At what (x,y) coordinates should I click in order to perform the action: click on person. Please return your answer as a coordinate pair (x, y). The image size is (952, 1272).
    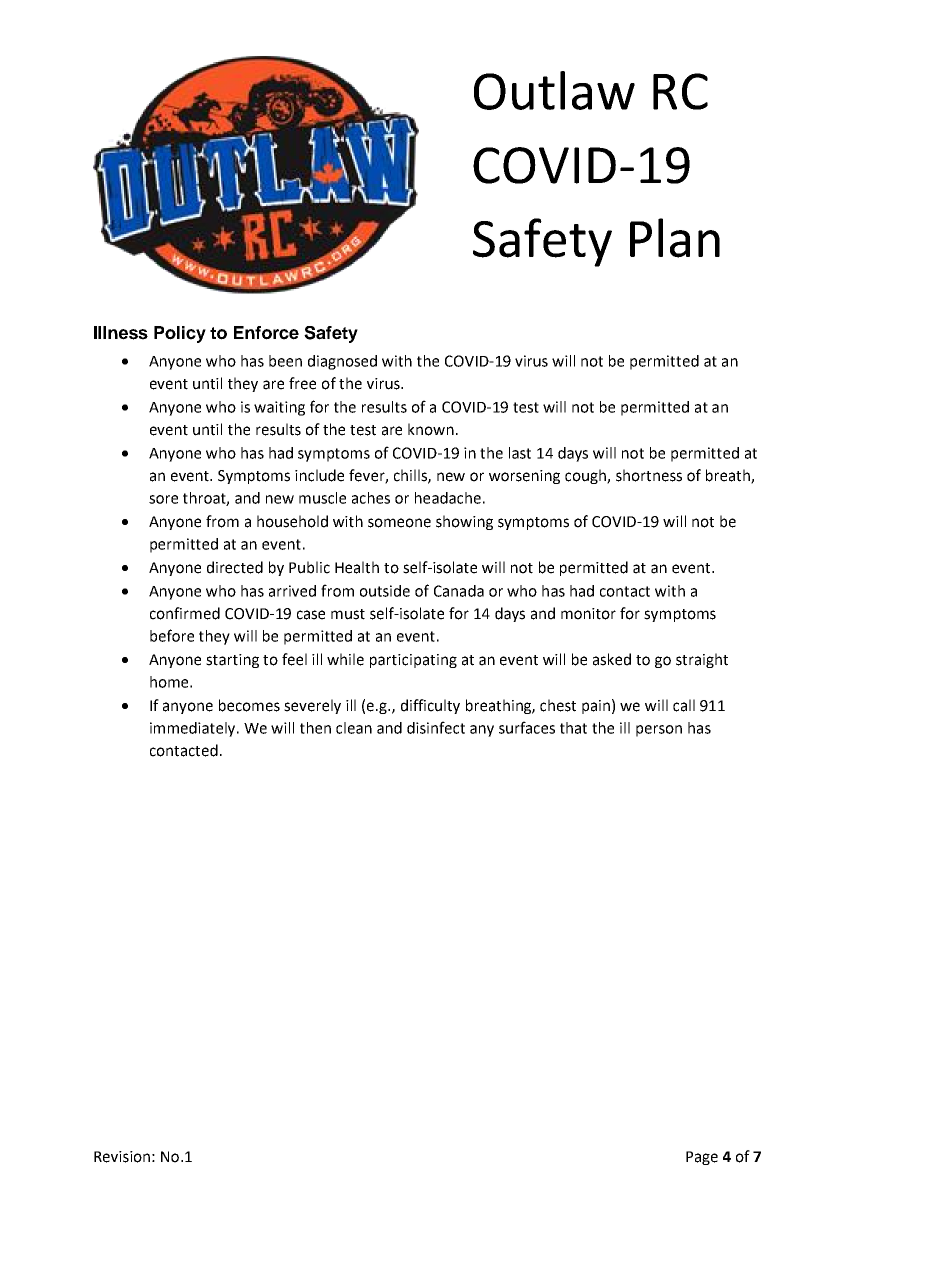
    Looking at the image, I should click on (659, 731).
